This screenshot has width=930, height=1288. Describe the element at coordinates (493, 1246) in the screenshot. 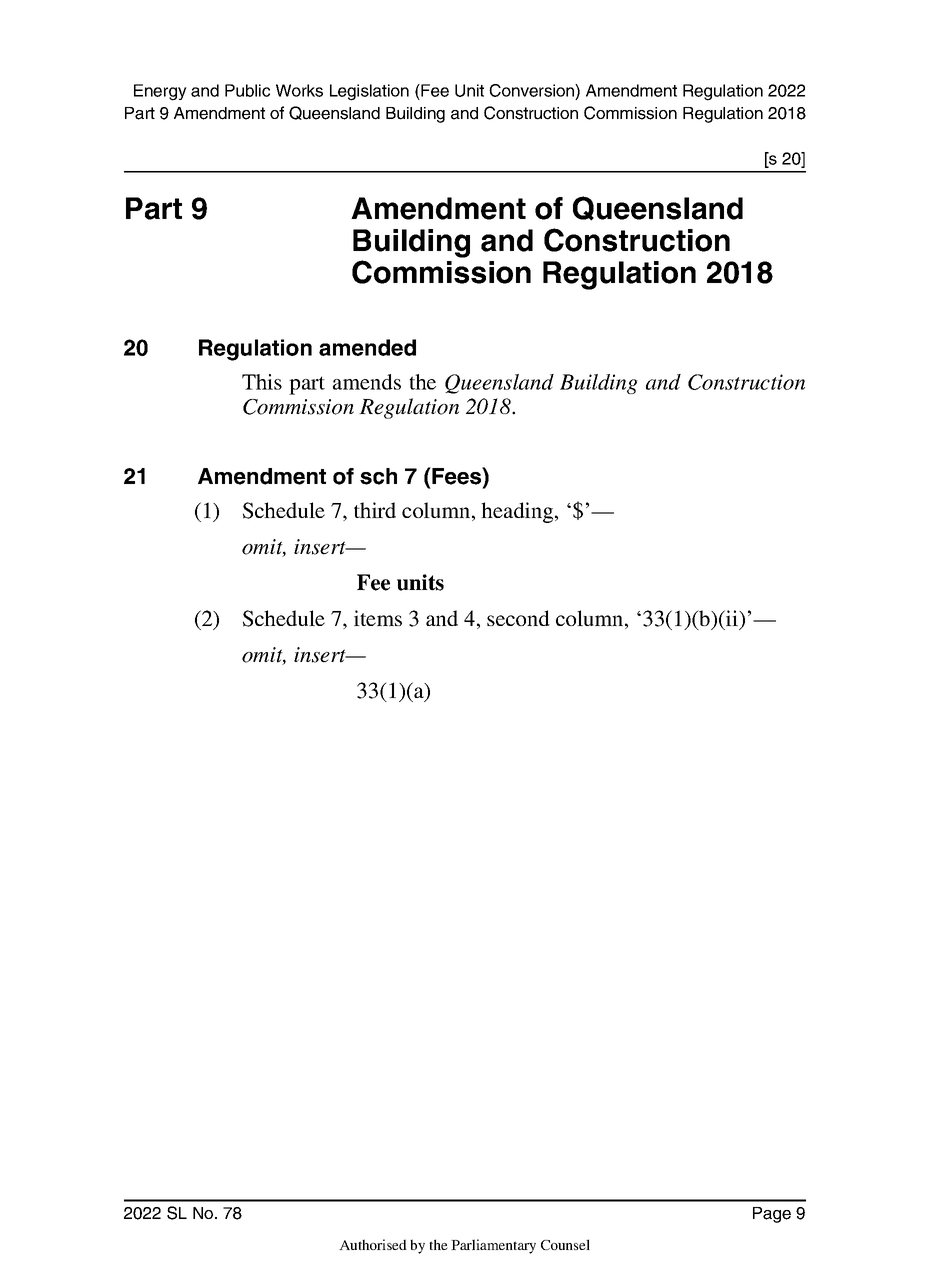

I see `Parliamentary` at that location.
